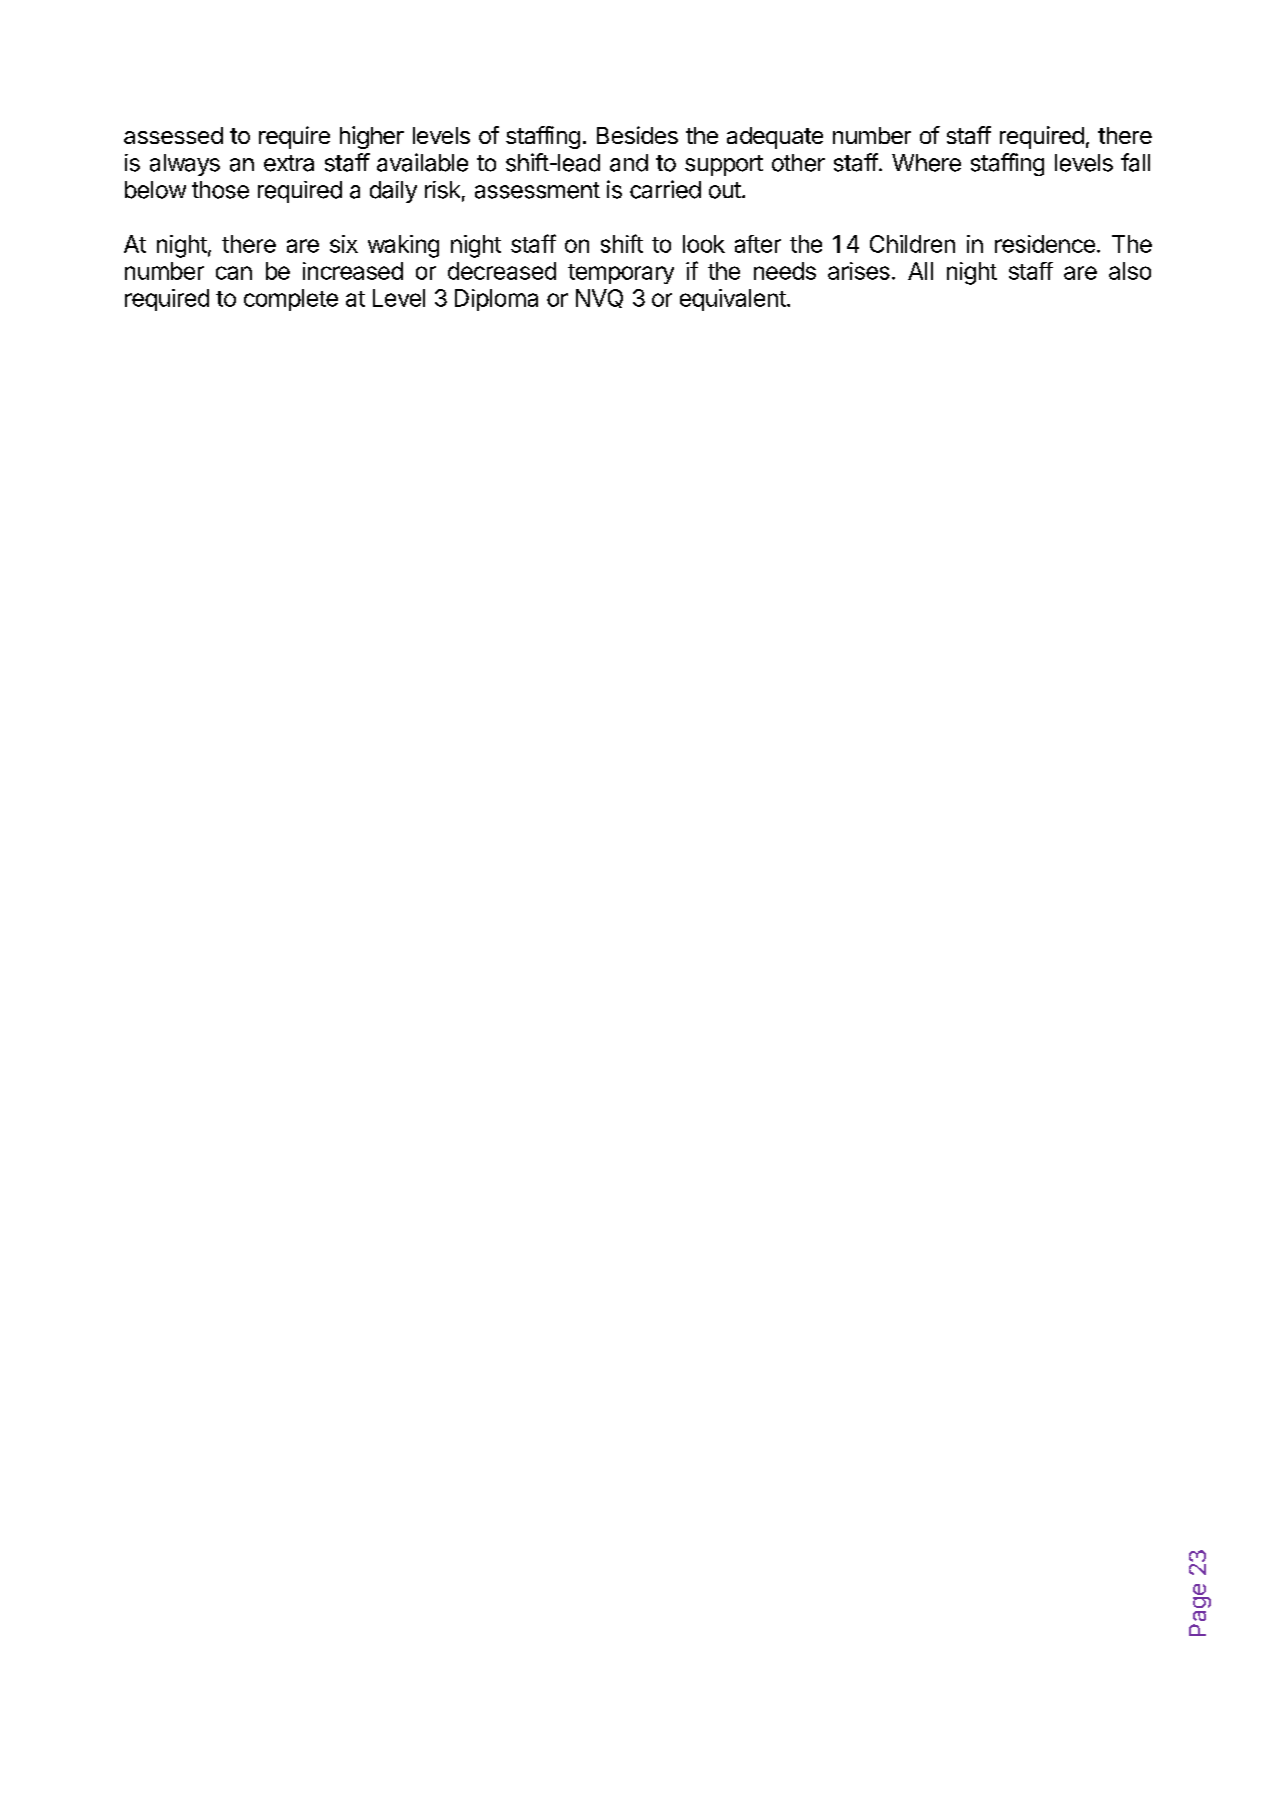 This screenshot has width=1275, height=1803. What do you see at coordinates (926, 163) in the screenshot?
I see `Where` at bounding box center [926, 163].
